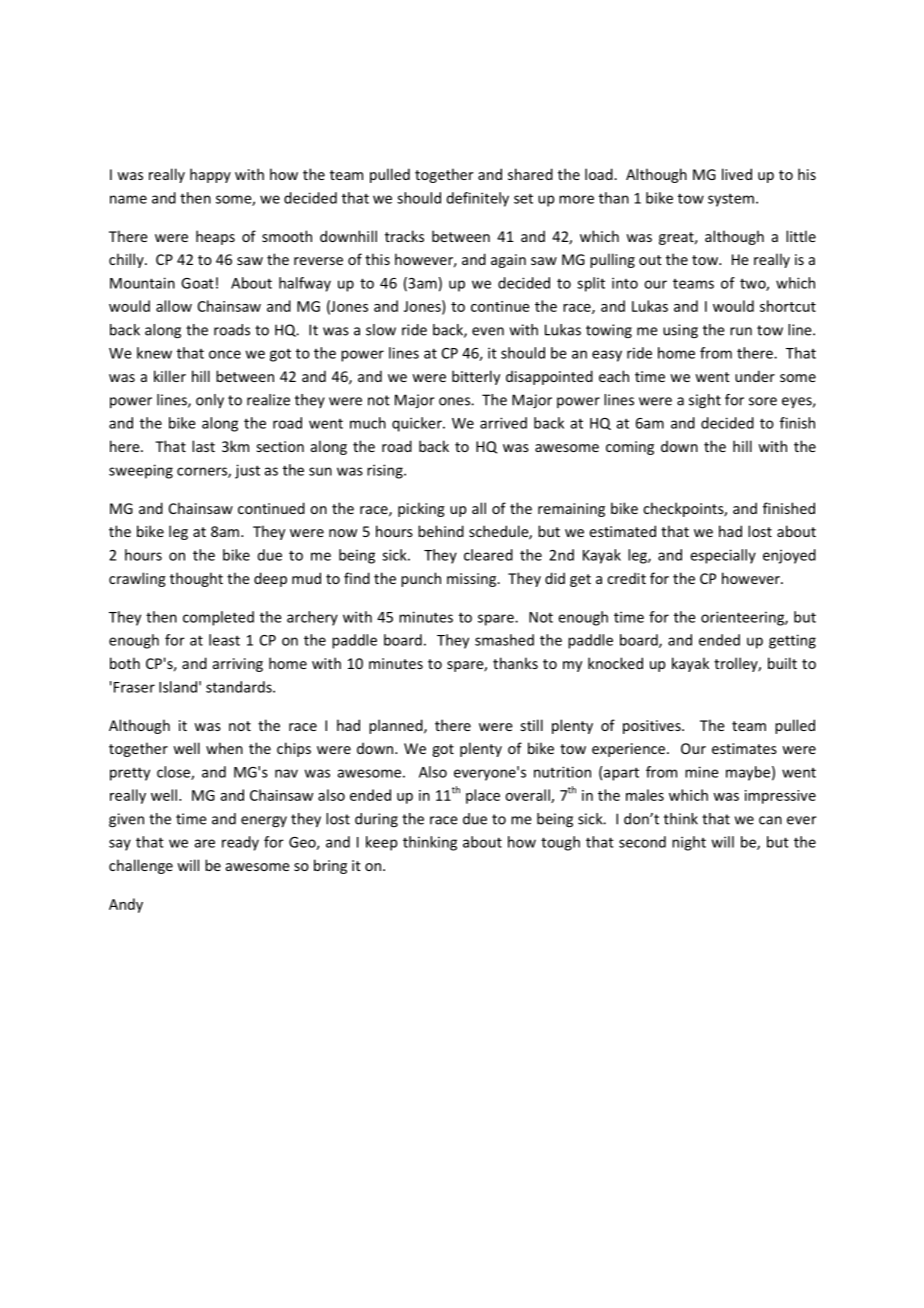 The image size is (924, 1308). Describe the element at coordinates (225, 354) in the page. I see `once` at that location.
